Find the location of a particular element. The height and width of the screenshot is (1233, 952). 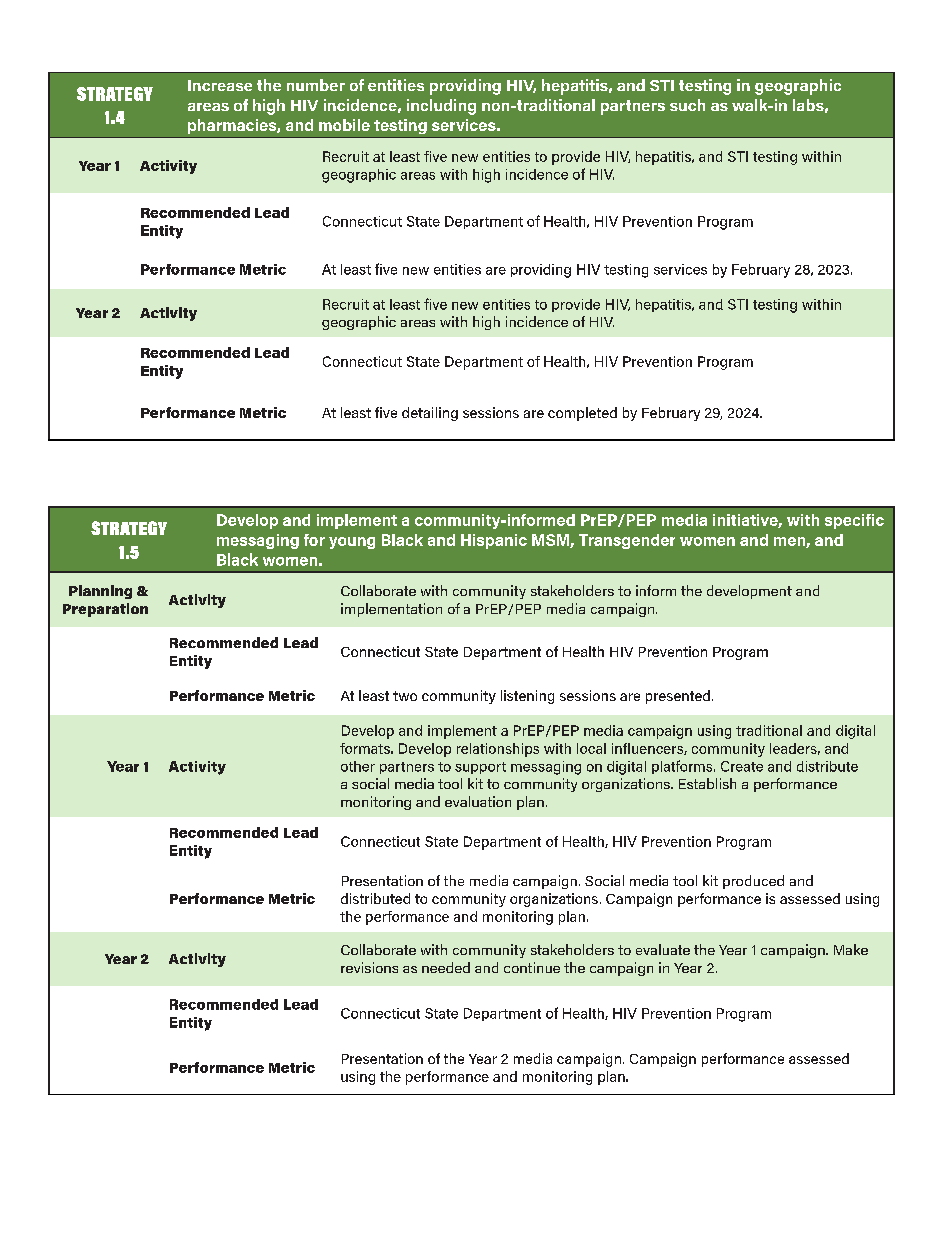

specific is located at coordinates (854, 521).
